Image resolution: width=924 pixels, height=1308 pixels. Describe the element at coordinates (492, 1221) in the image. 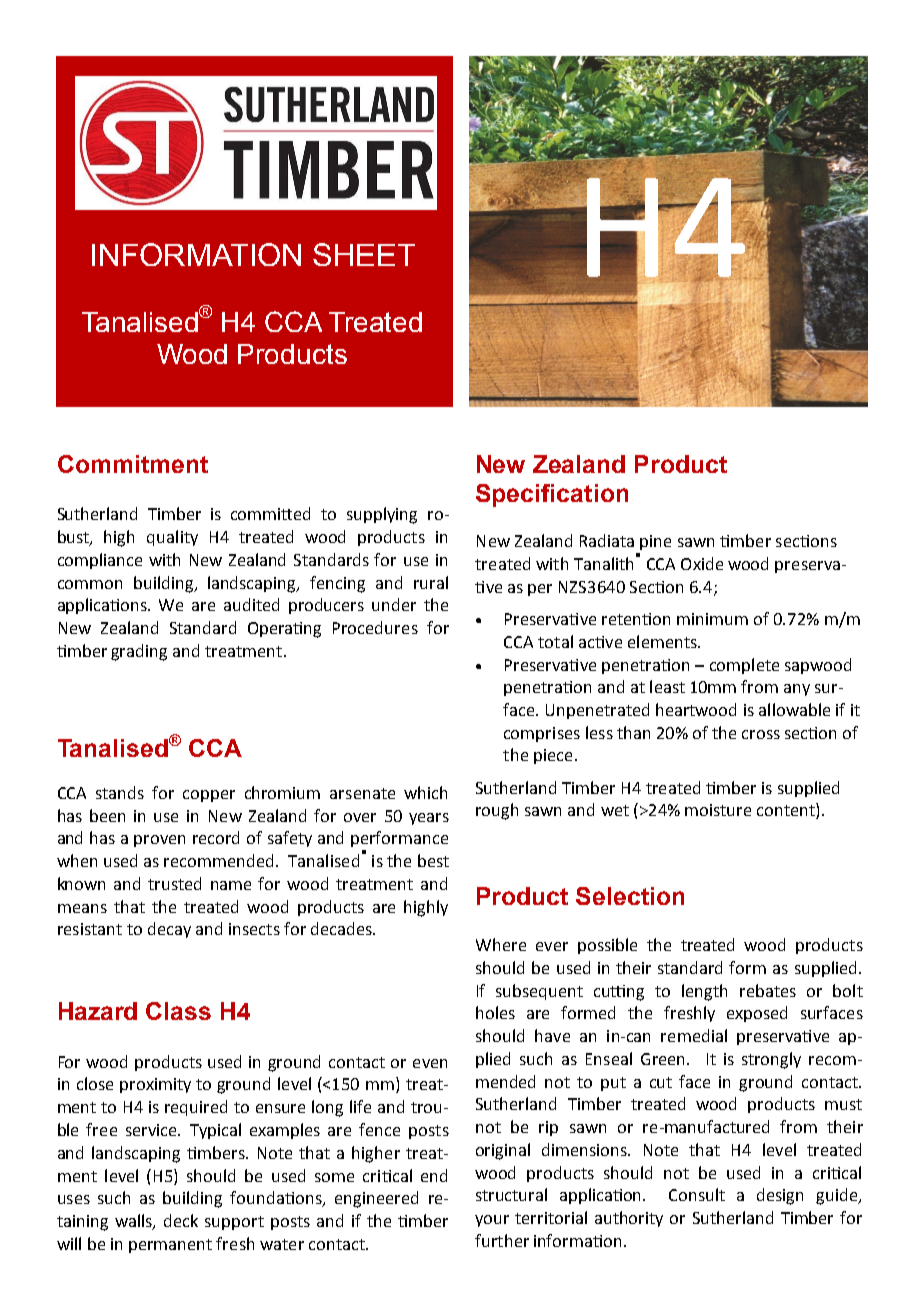

I see `your` at that location.
